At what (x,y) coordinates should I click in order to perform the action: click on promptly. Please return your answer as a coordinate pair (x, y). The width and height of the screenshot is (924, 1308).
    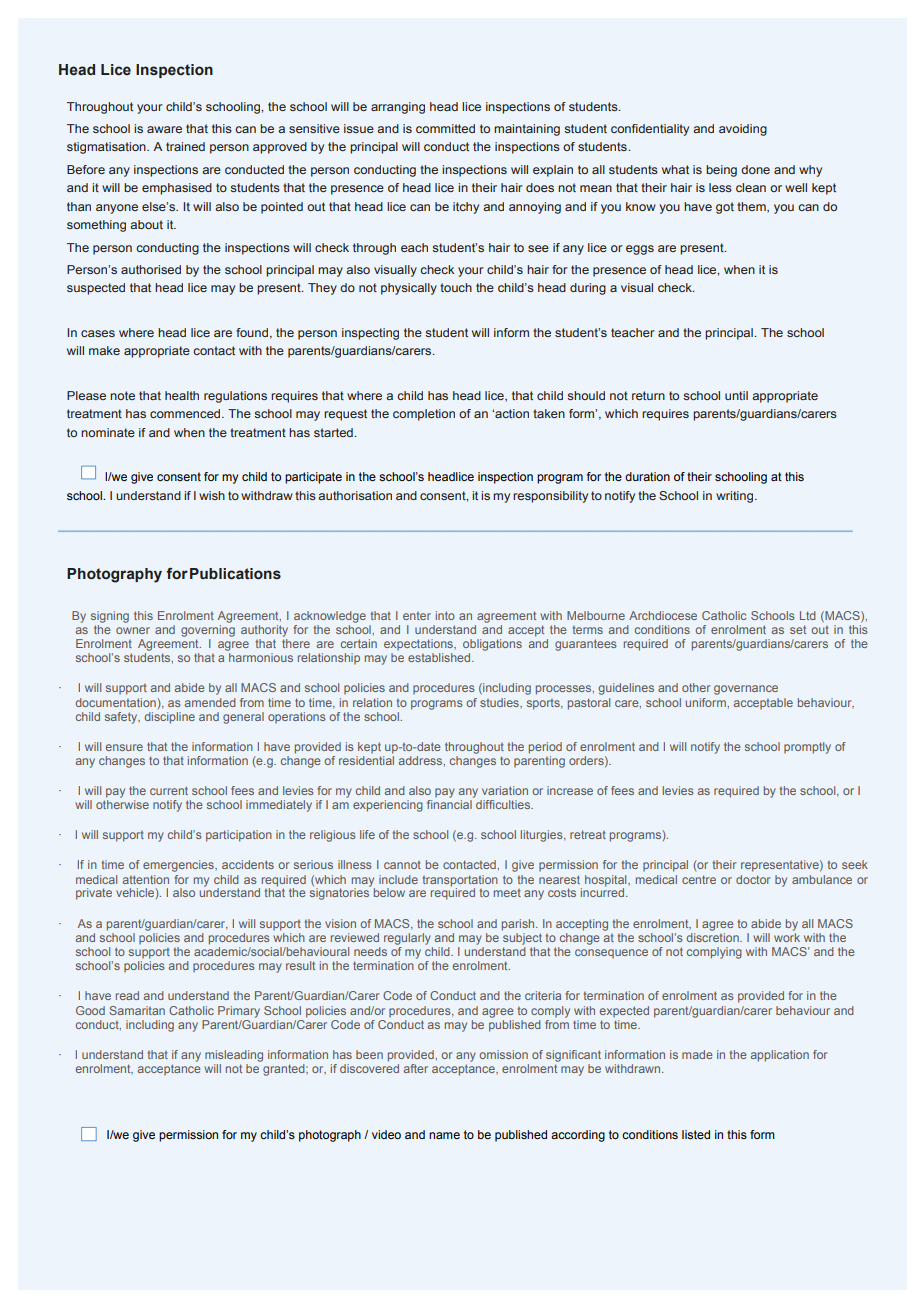
    Looking at the image, I should click on (807, 748).
